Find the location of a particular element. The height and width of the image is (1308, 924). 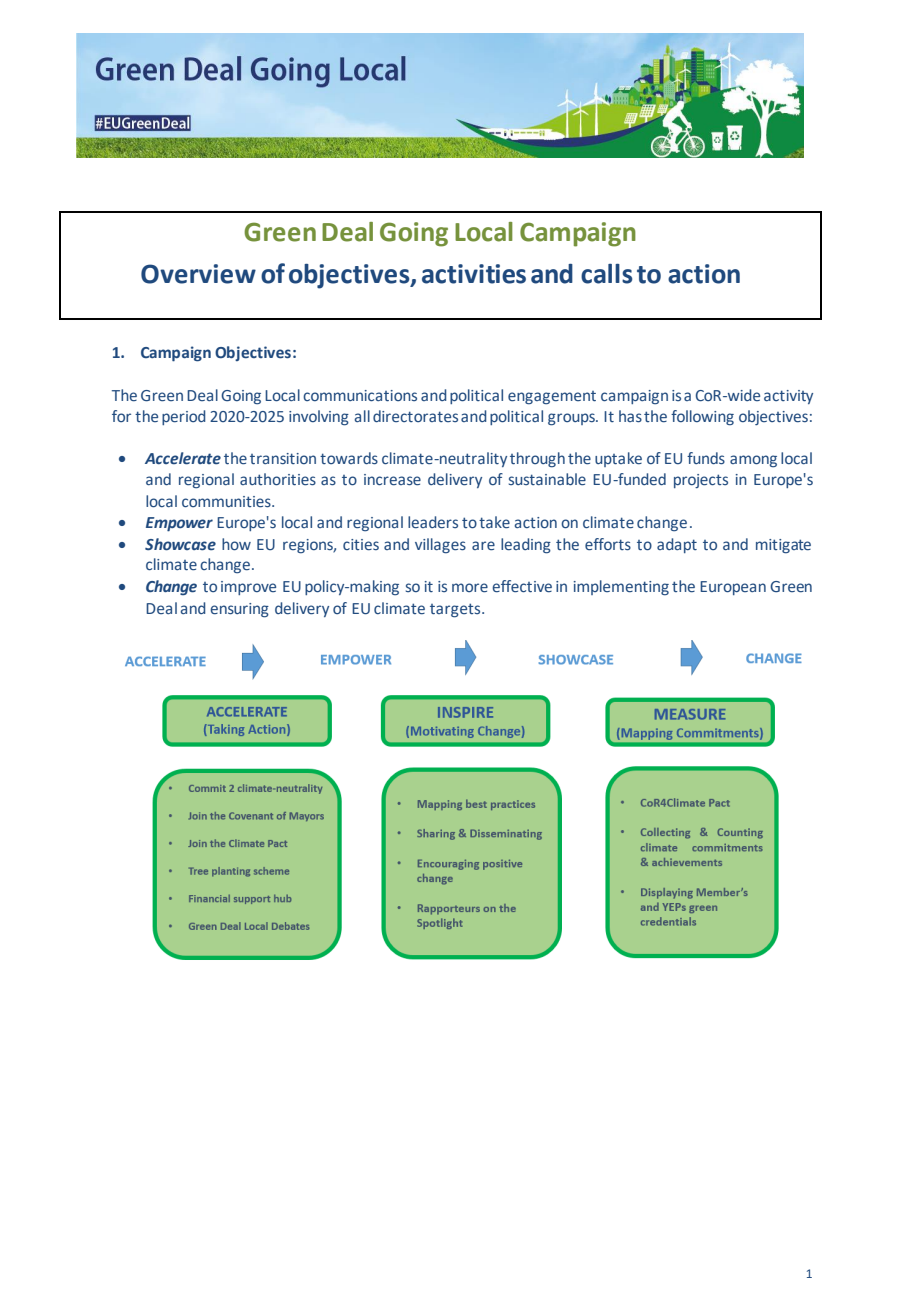

activity is located at coordinates (788, 397).
